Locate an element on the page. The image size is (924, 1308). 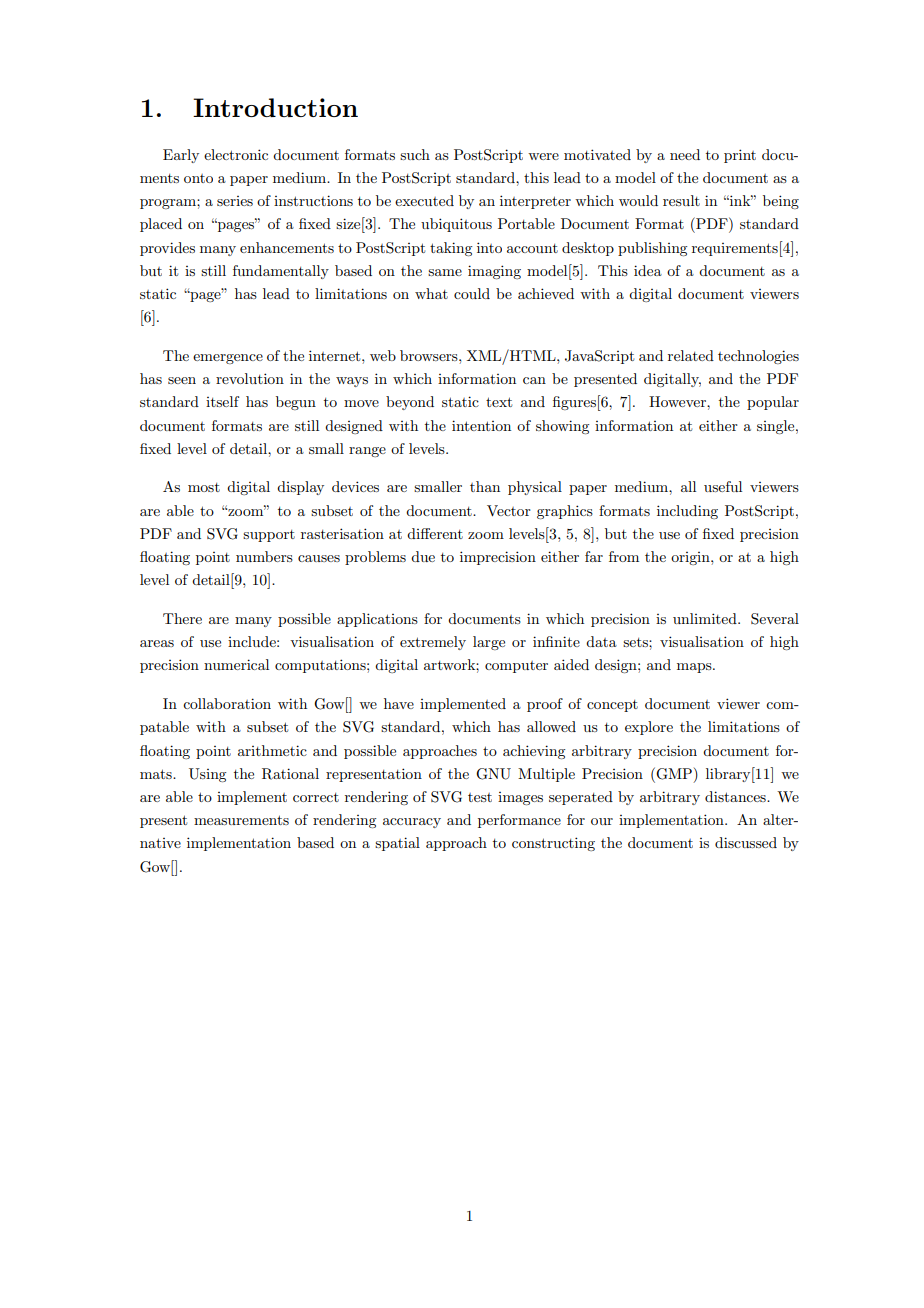
most is located at coordinates (204, 487).
